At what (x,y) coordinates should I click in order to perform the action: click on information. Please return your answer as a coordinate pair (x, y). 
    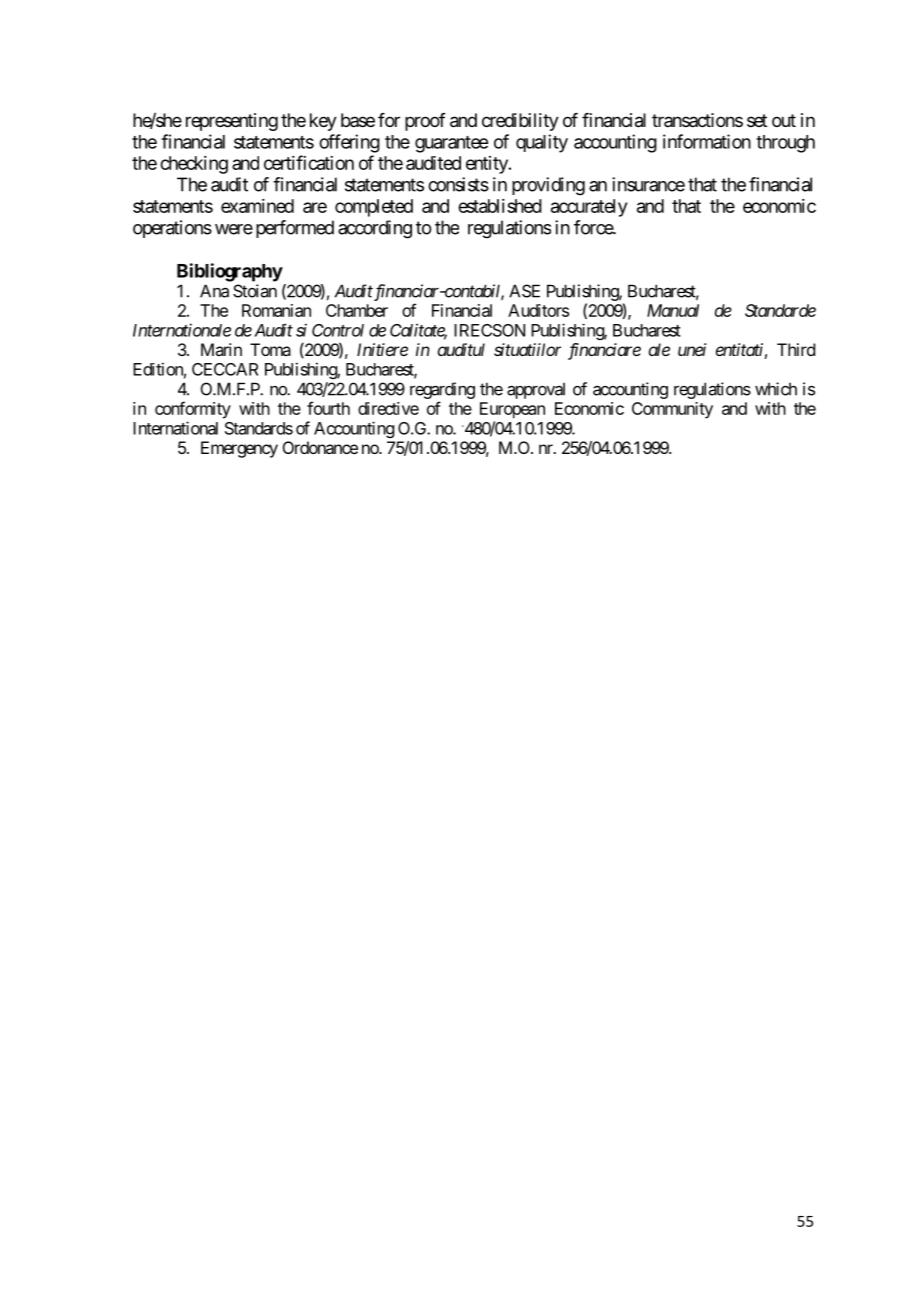
    Looking at the image, I should click on (707, 141).
